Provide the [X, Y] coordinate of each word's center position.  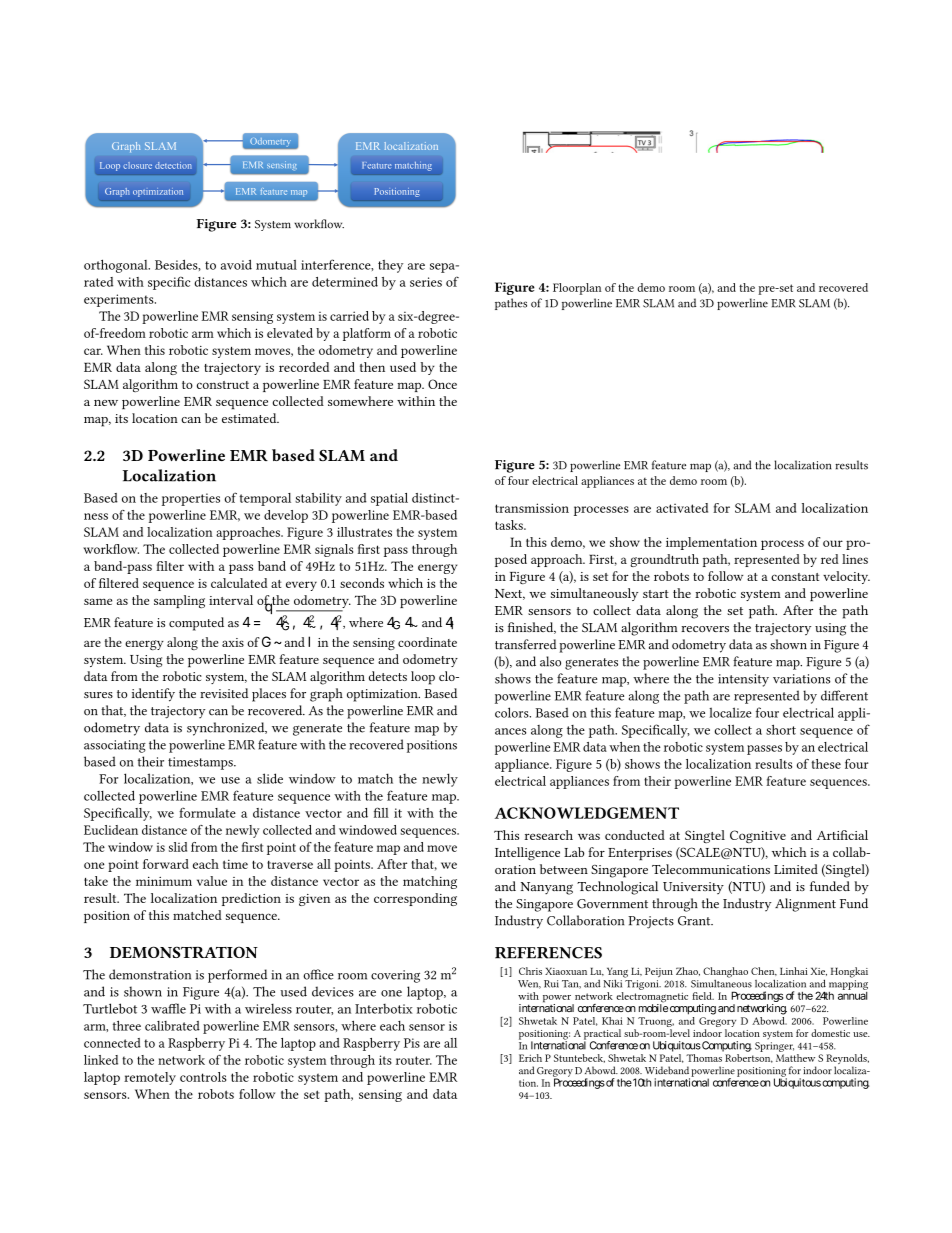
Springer [774, 1047]
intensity [743, 680]
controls [203, 1077]
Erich [530, 1058]
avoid [236, 264]
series [426, 282]
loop [423, 678]
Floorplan [577, 289]
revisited [224, 693]
